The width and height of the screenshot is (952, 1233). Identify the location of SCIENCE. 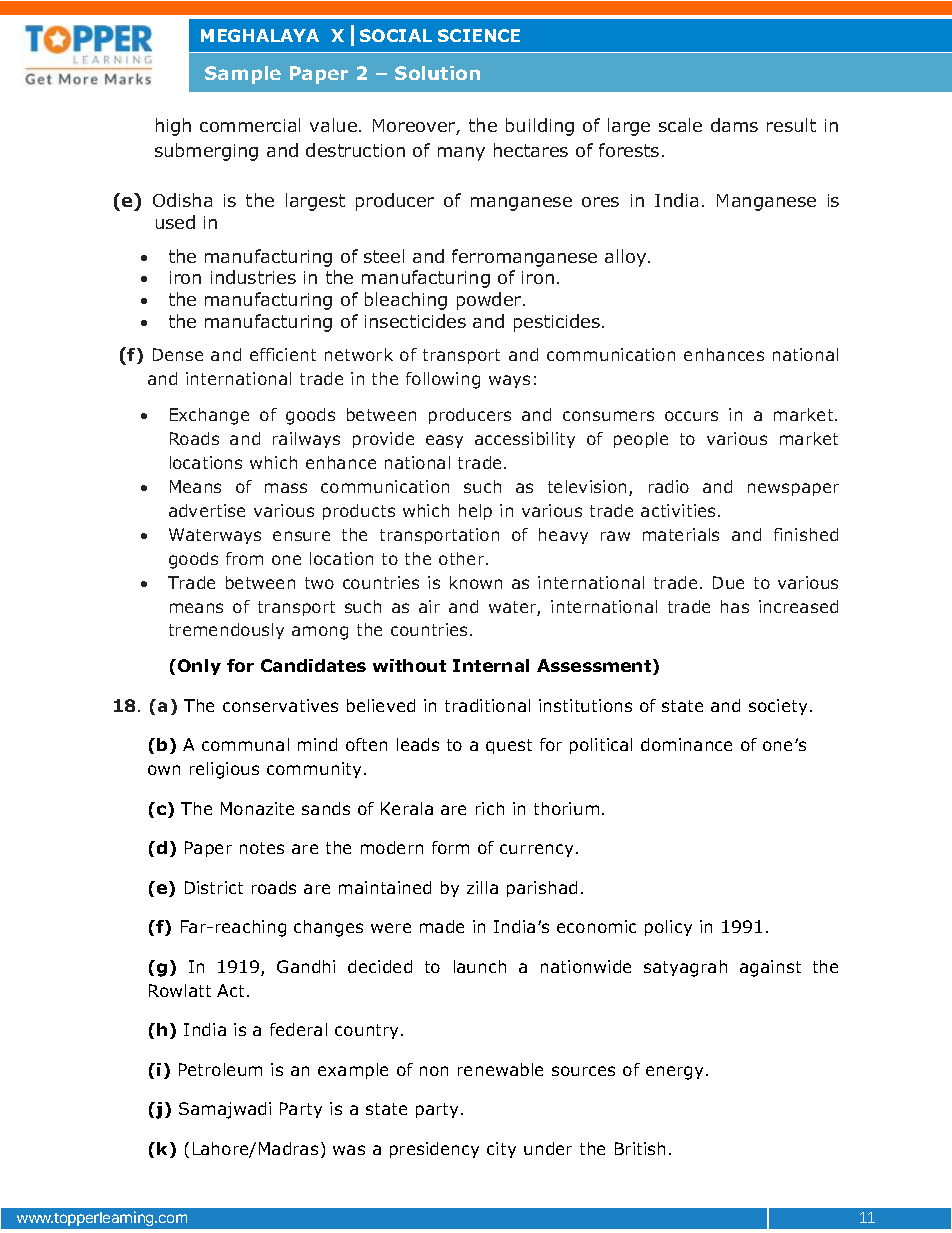
(479, 35).
